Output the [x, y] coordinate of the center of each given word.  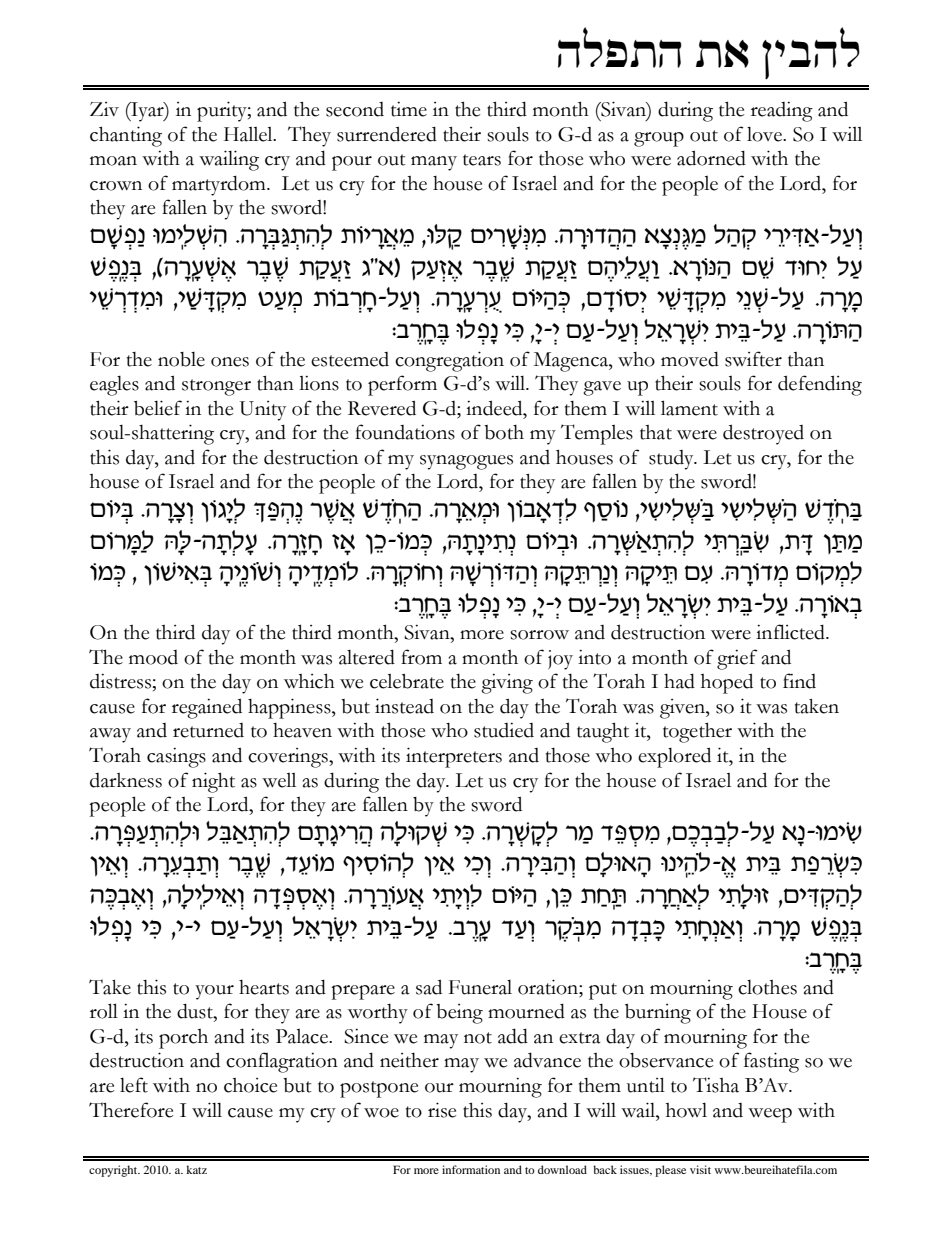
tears [482, 160]
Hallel [249, 134]
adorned [711, 158]
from [421, 657]
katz [196, 1169]
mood [153, 657]
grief [737, 659]
